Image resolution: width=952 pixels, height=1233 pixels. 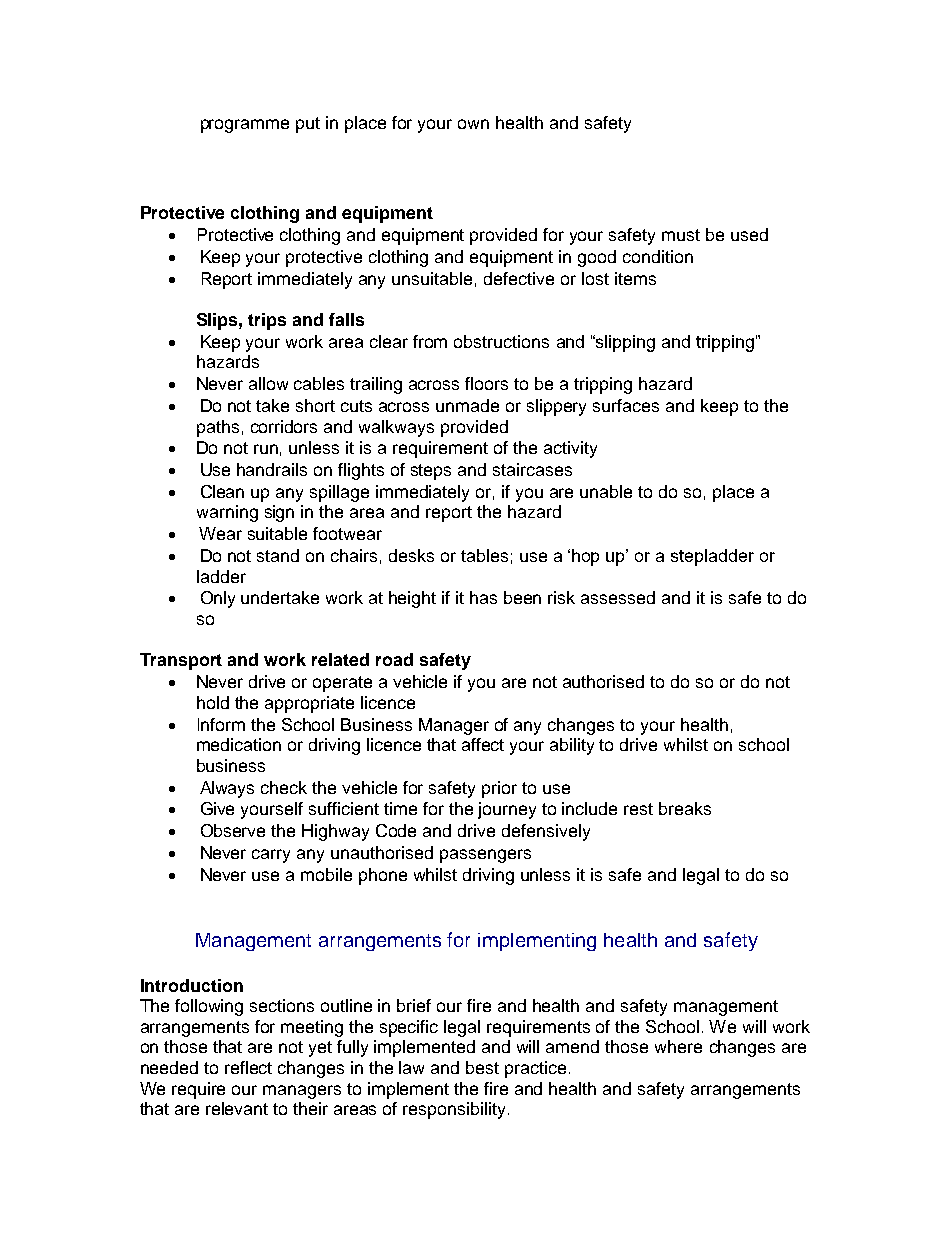 I want to click on Only, so click(x=218, y=599).
